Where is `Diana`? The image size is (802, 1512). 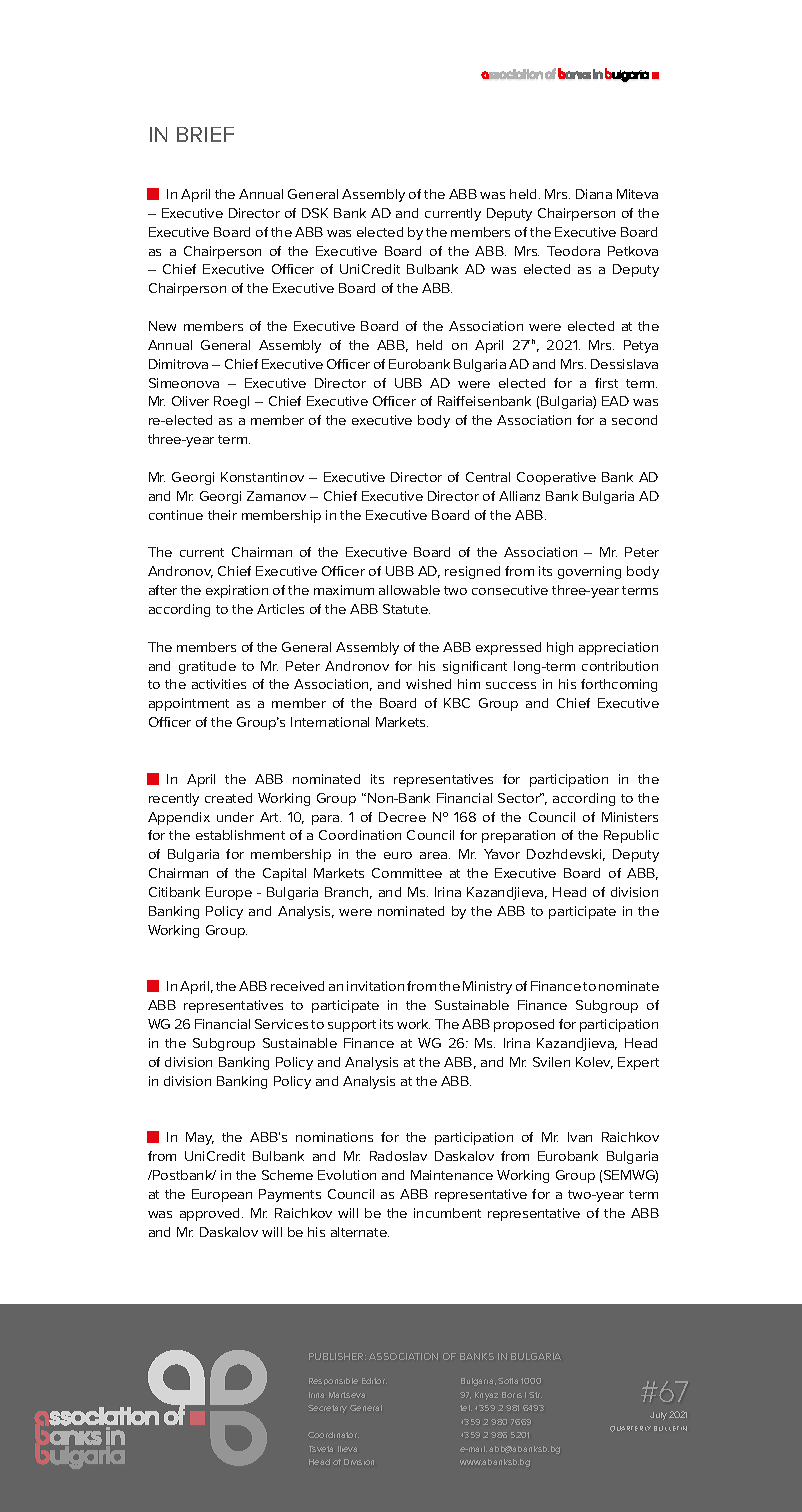
Diana is located at coordinates (594, 194).
